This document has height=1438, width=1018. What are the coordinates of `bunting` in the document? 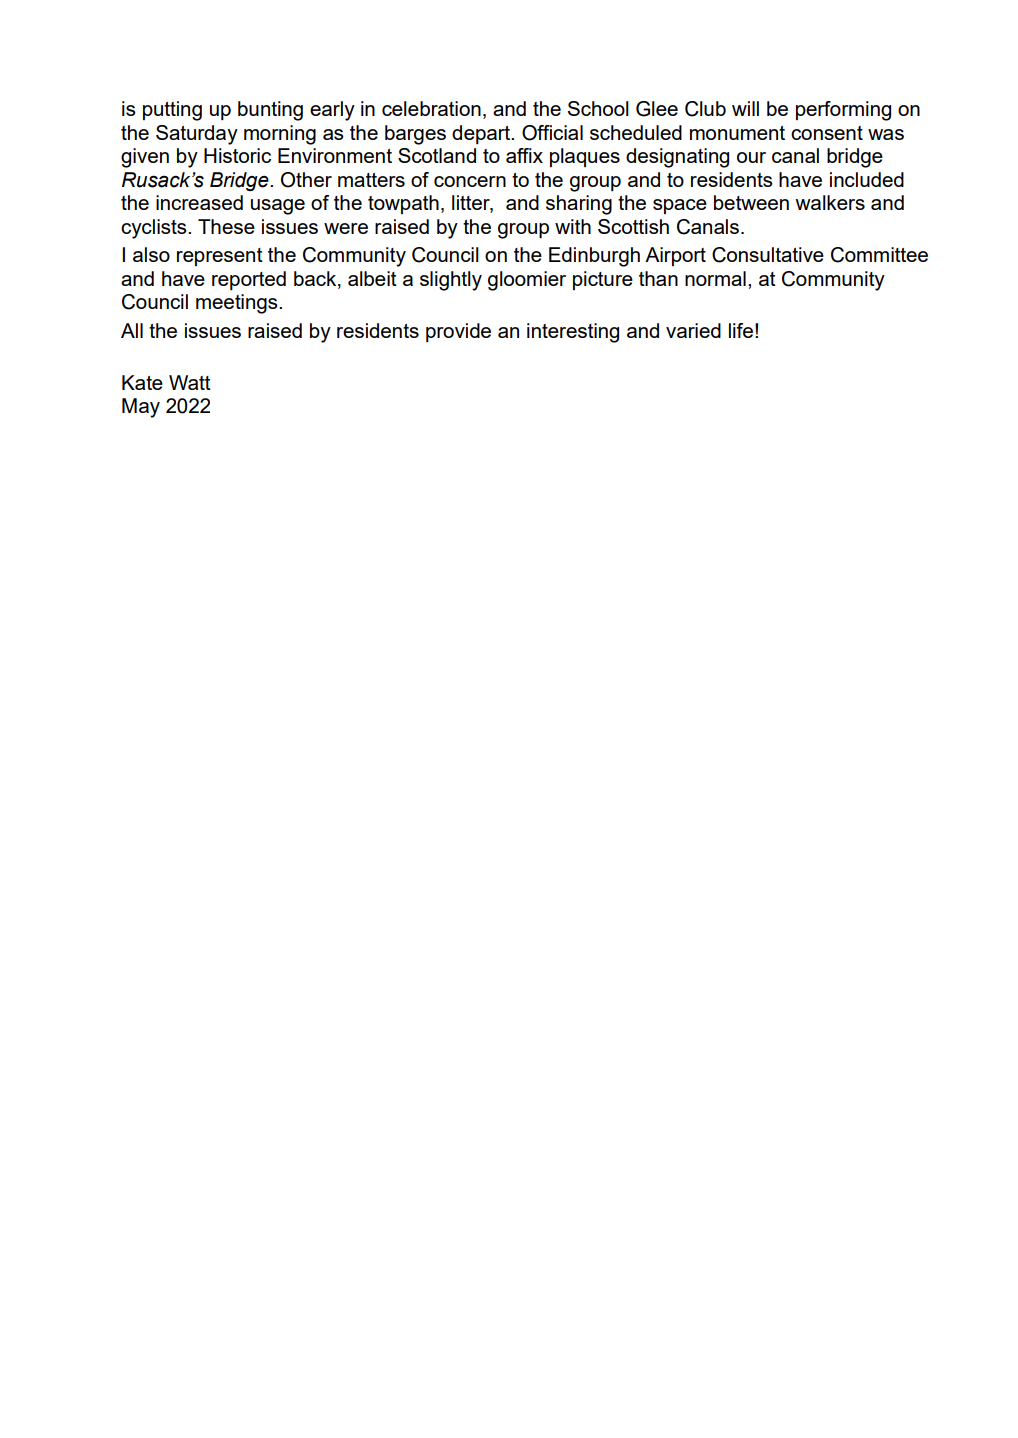 It's located at (270, 111).
